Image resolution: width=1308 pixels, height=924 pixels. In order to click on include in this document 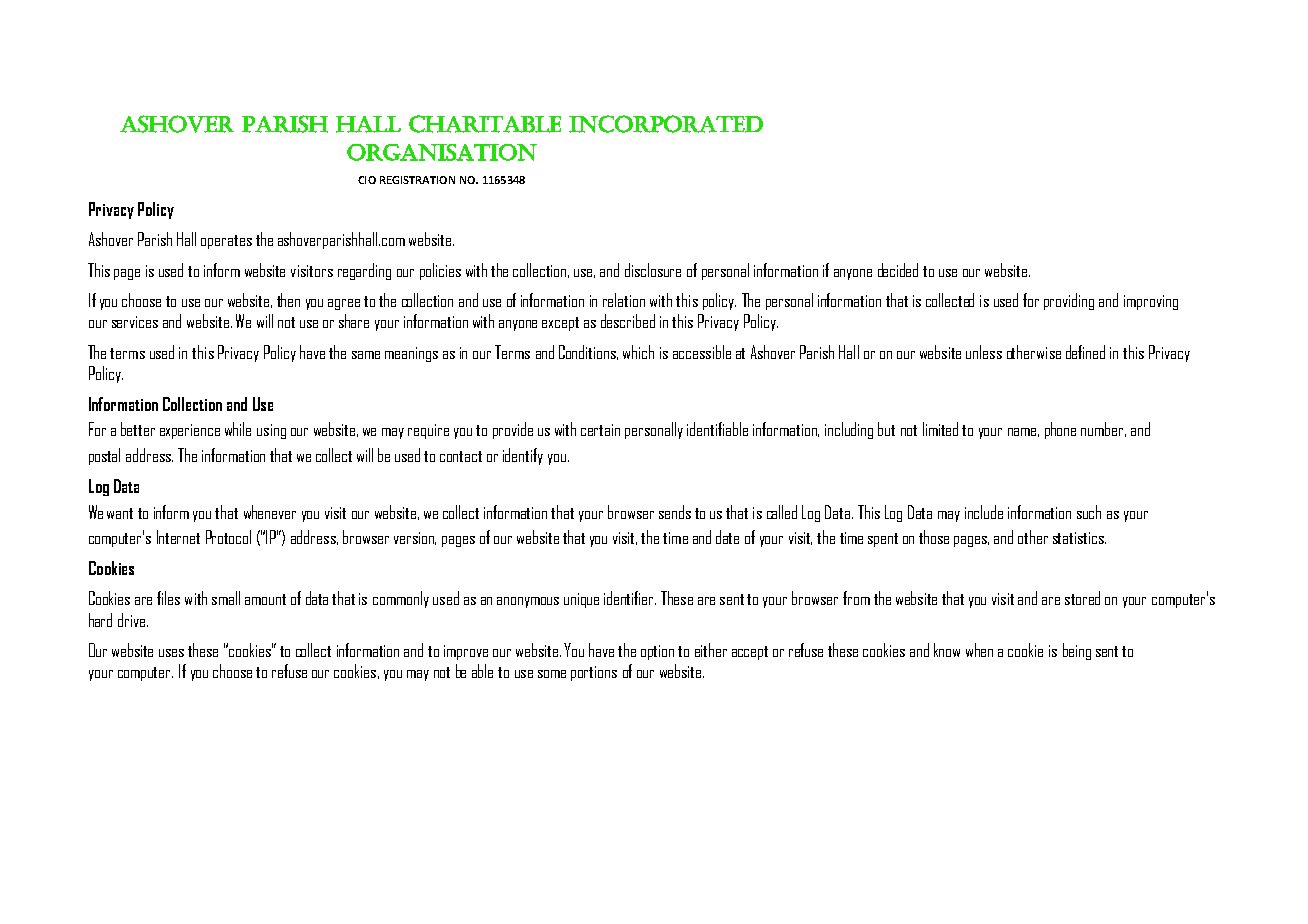, I will do `click(984, 512)`.
